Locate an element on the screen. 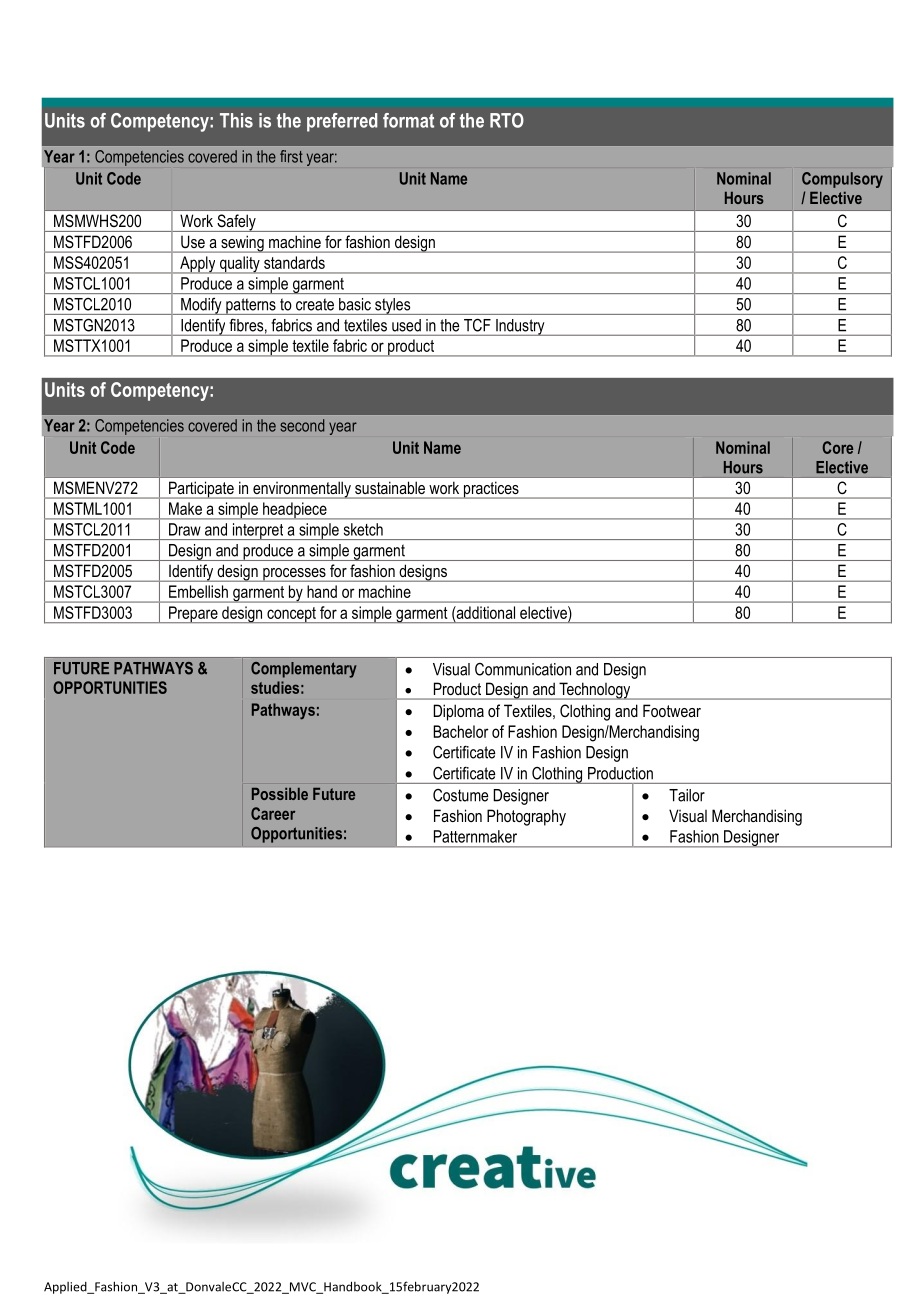  first is located at coordinates (291, 156).
